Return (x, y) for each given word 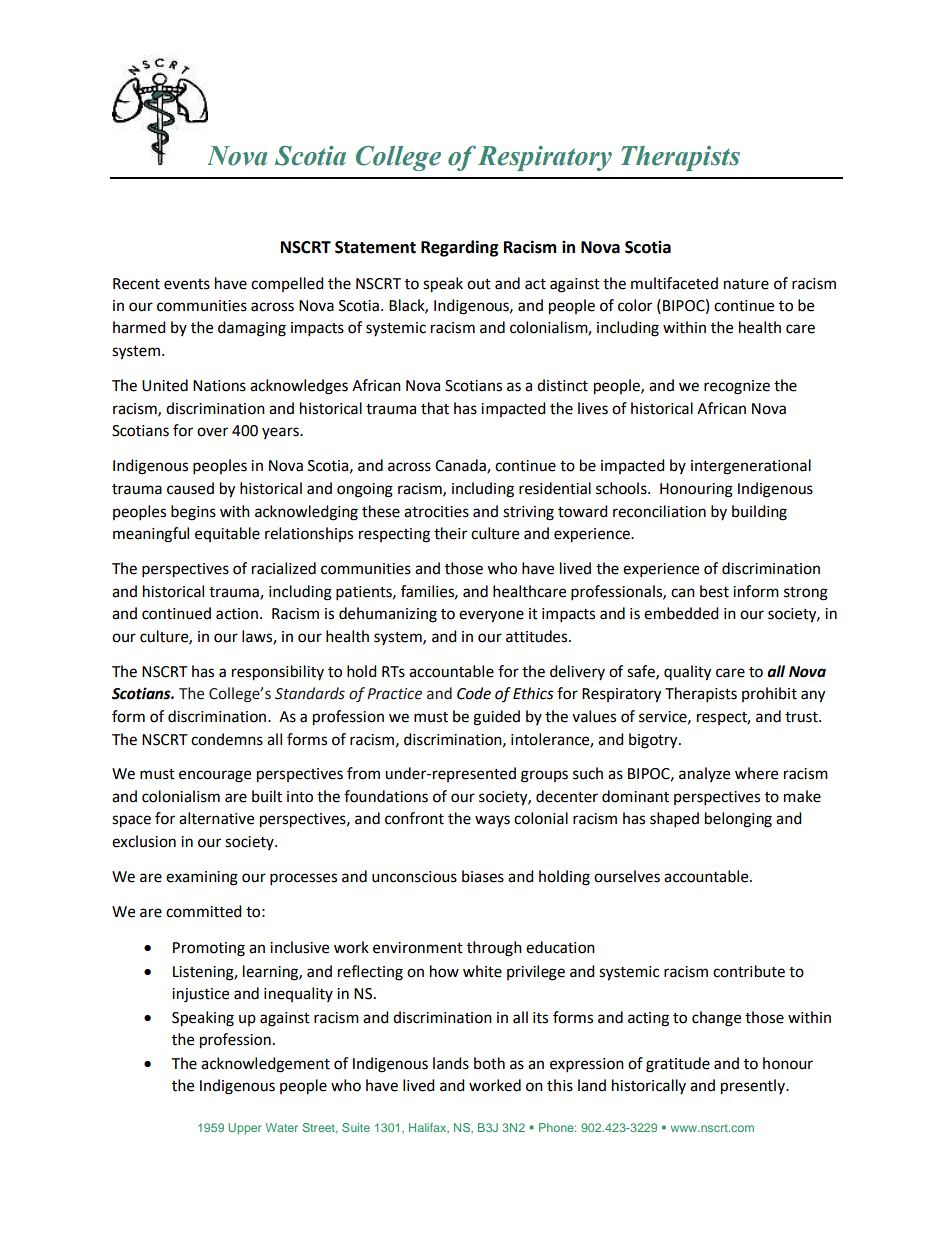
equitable (227, 534)
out (479, 284)
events (187, 284)
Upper (244, 1129)
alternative (216, 818)
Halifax (429, 1128)
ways (492, 821)
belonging (738, 820)
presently (754, 1087)
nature (746, 284)
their (450, 533)
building (759, 513)
